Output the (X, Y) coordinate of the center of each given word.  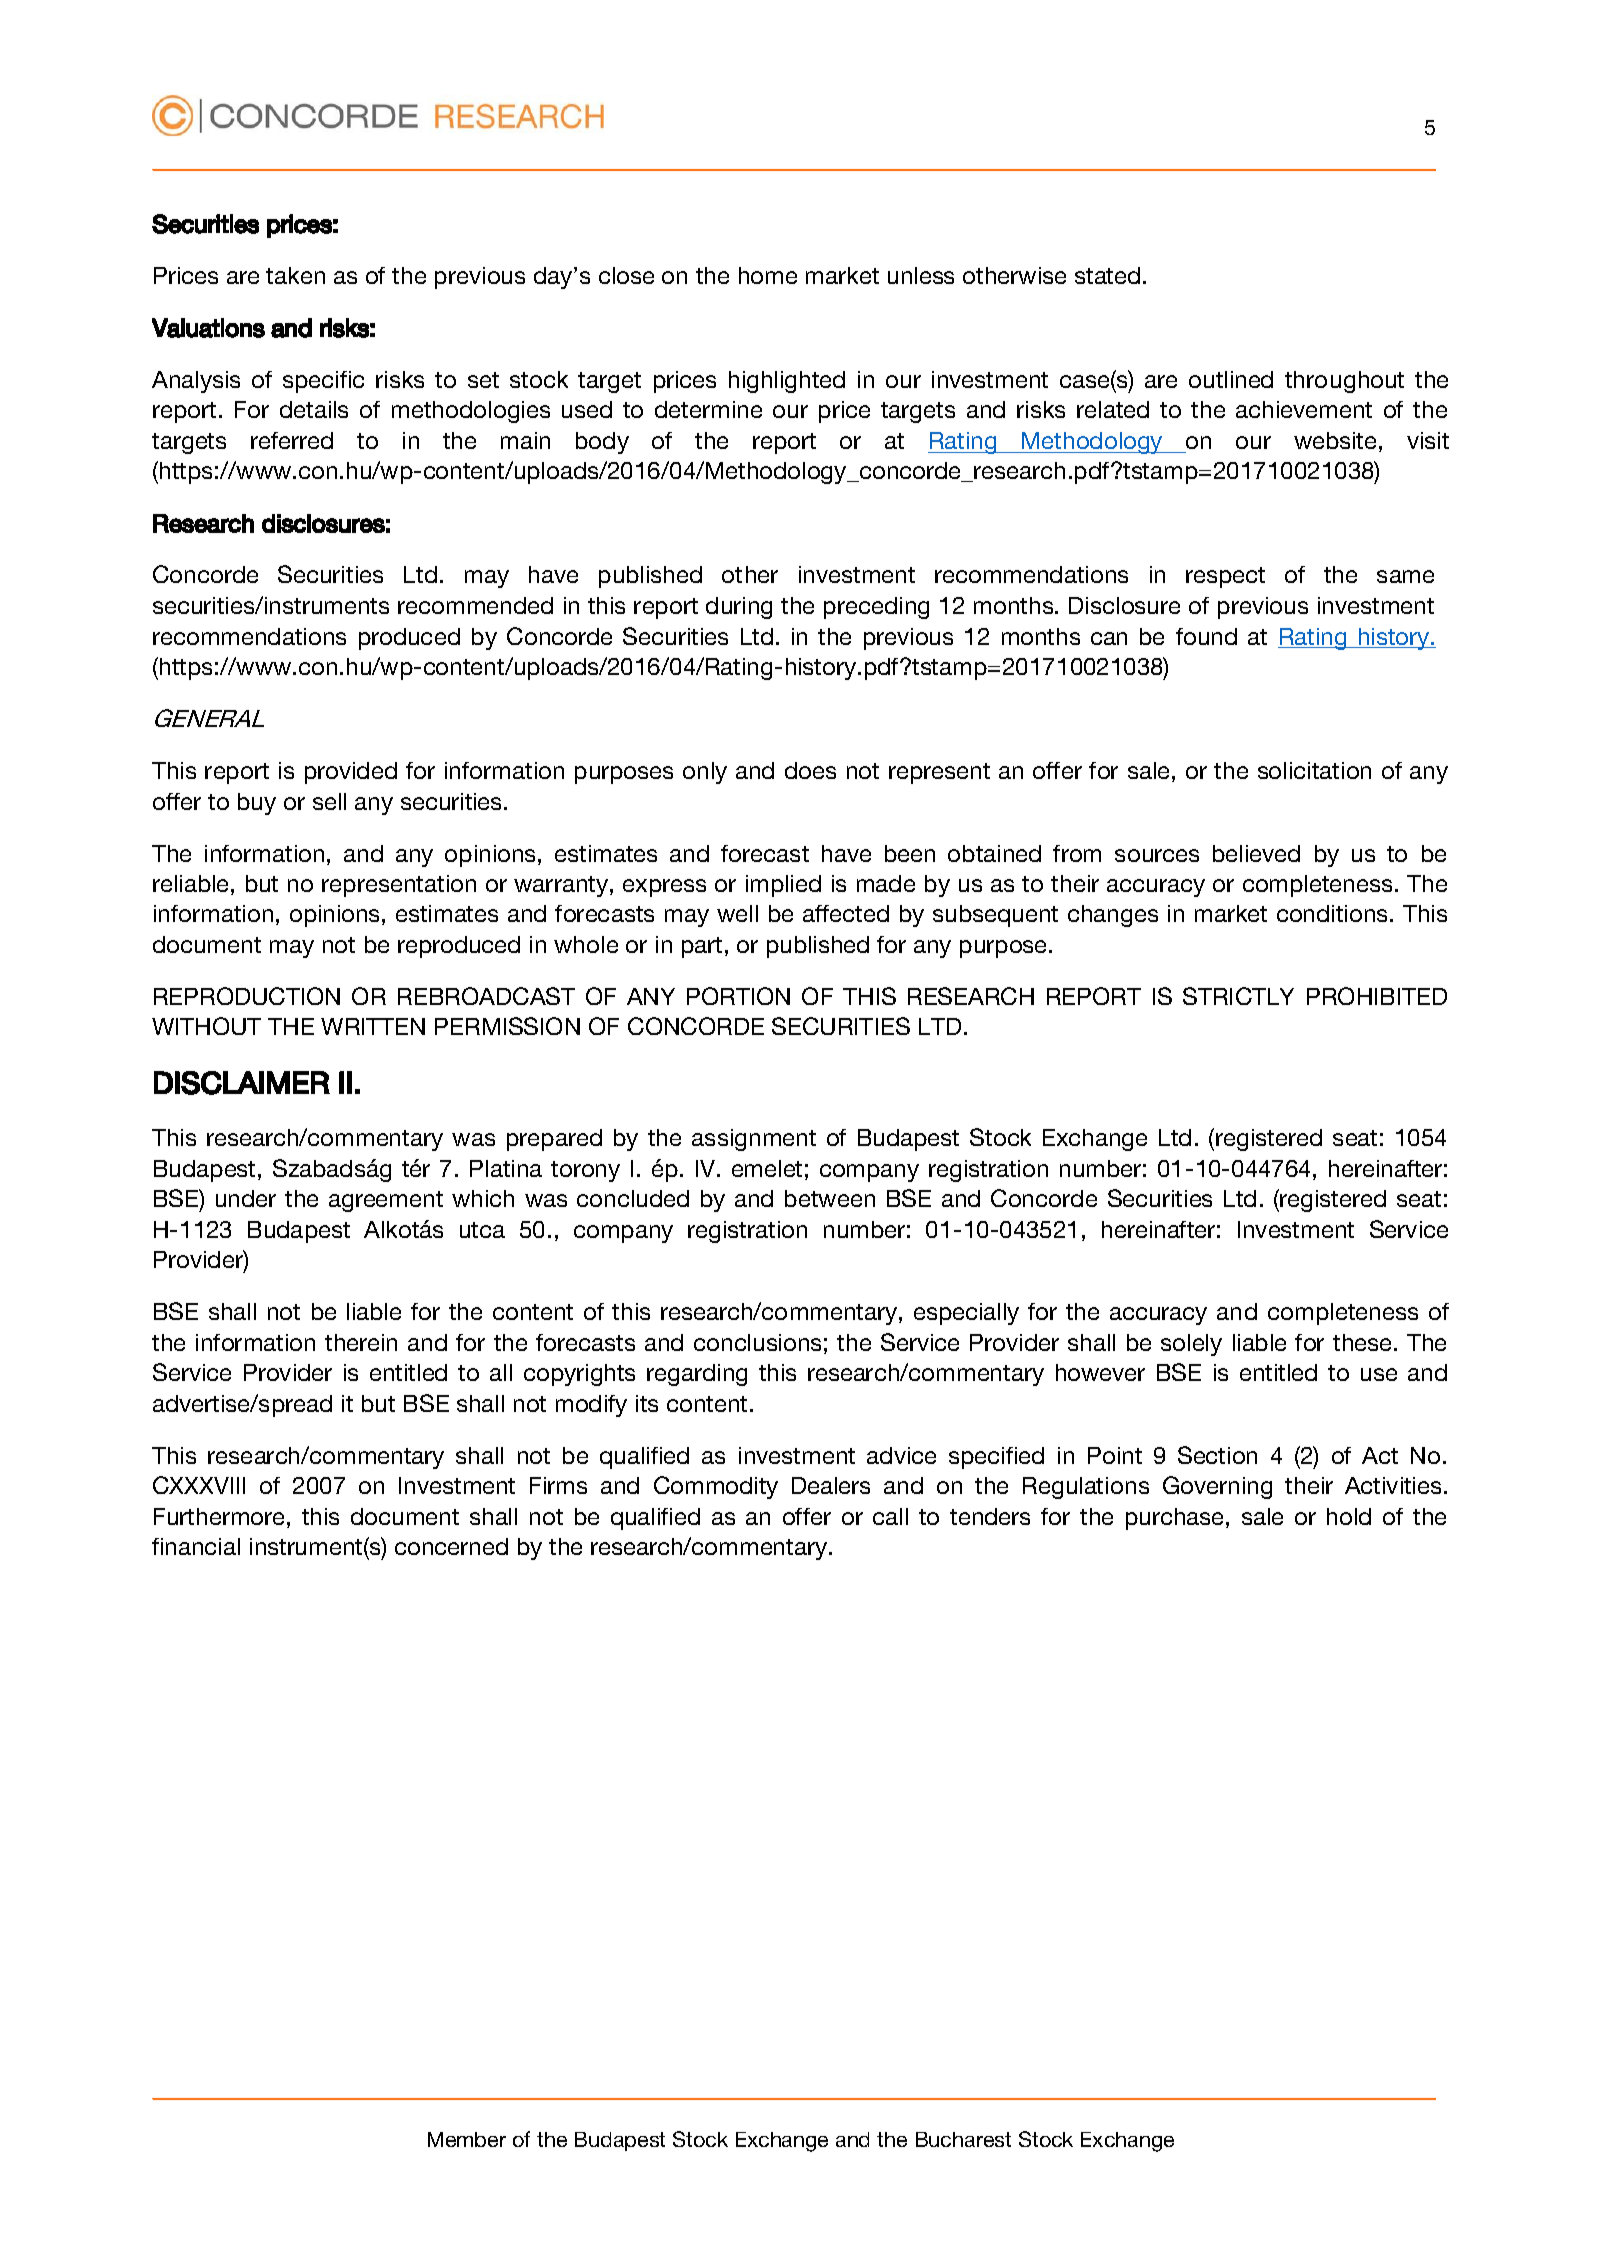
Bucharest (963, 2139)
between (830, 1198)
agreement (386, 1201)
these (1362, 1342)
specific (323, 382)
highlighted (787, 382)
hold (1349, 1516)
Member (467, 2139)
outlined (1231, 379)
